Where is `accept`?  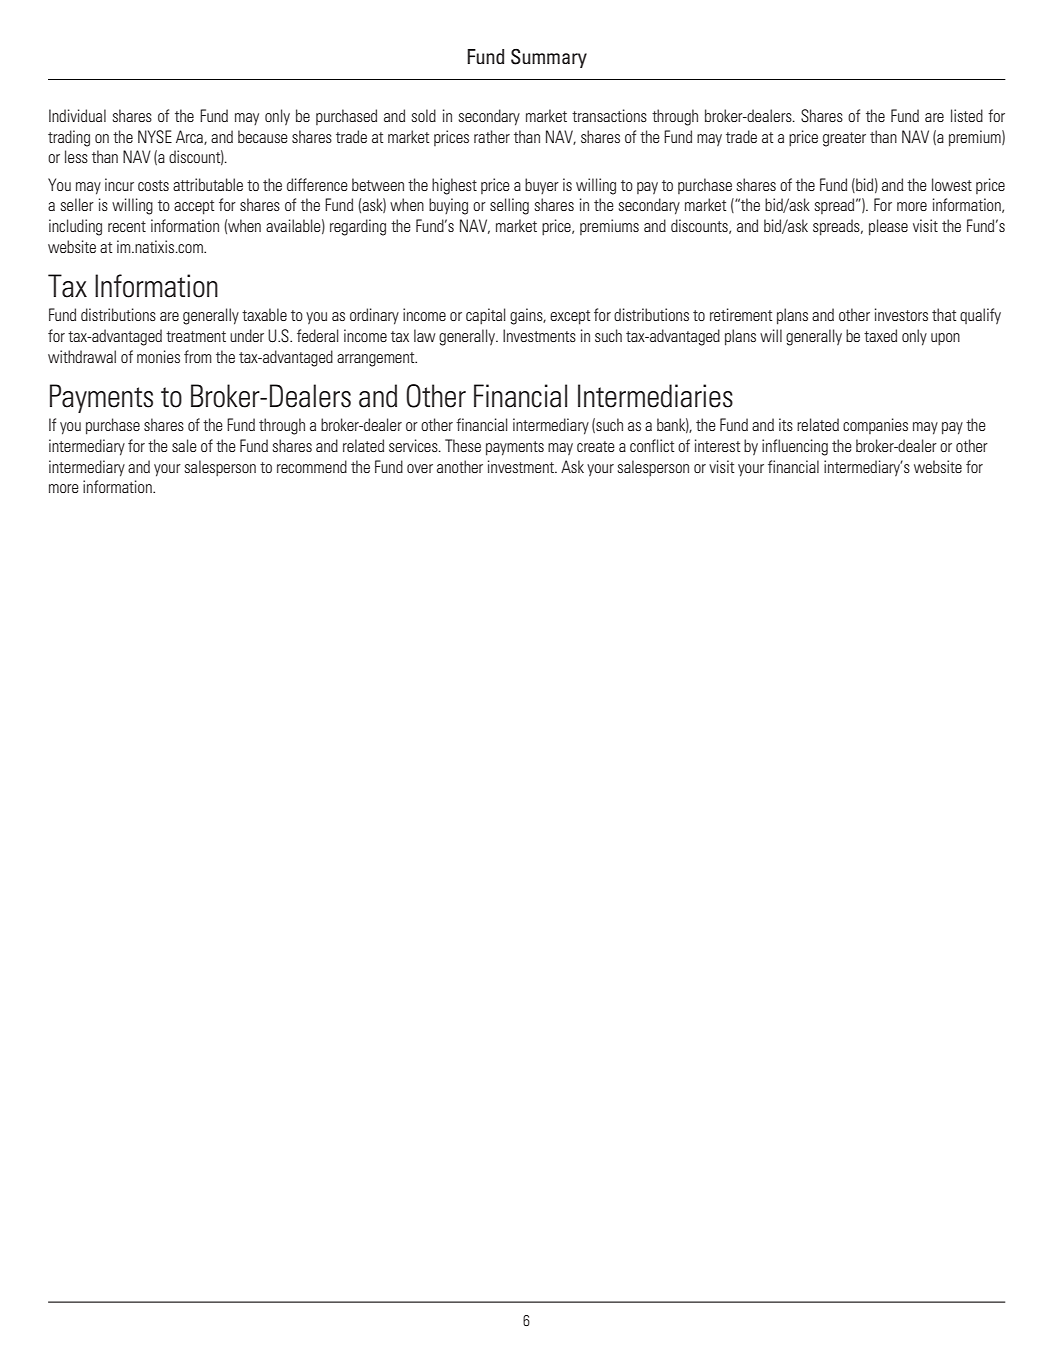 accept is located at coordinates (194, 207).
